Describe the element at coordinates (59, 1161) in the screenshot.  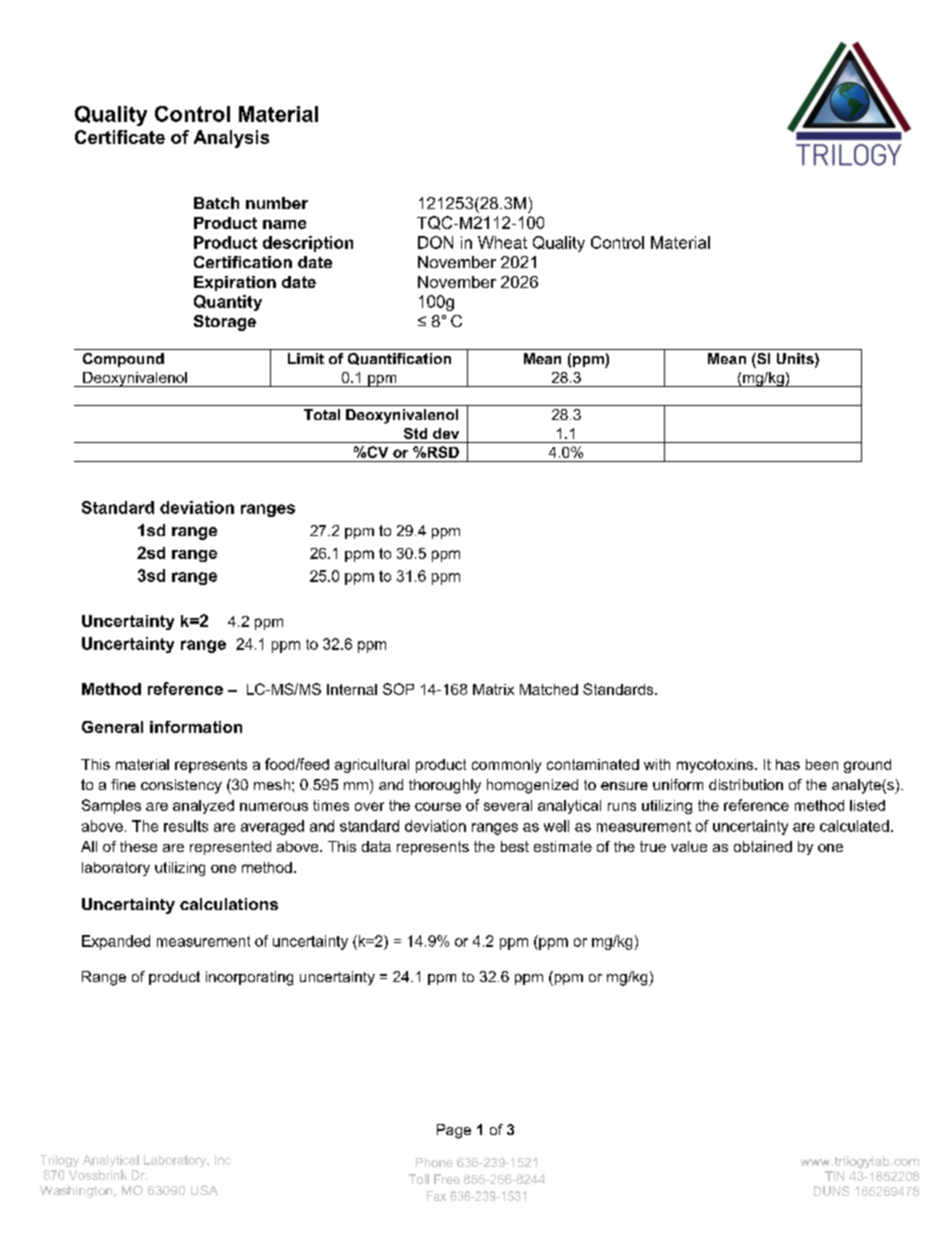
I see `Trilogy` at that location.
